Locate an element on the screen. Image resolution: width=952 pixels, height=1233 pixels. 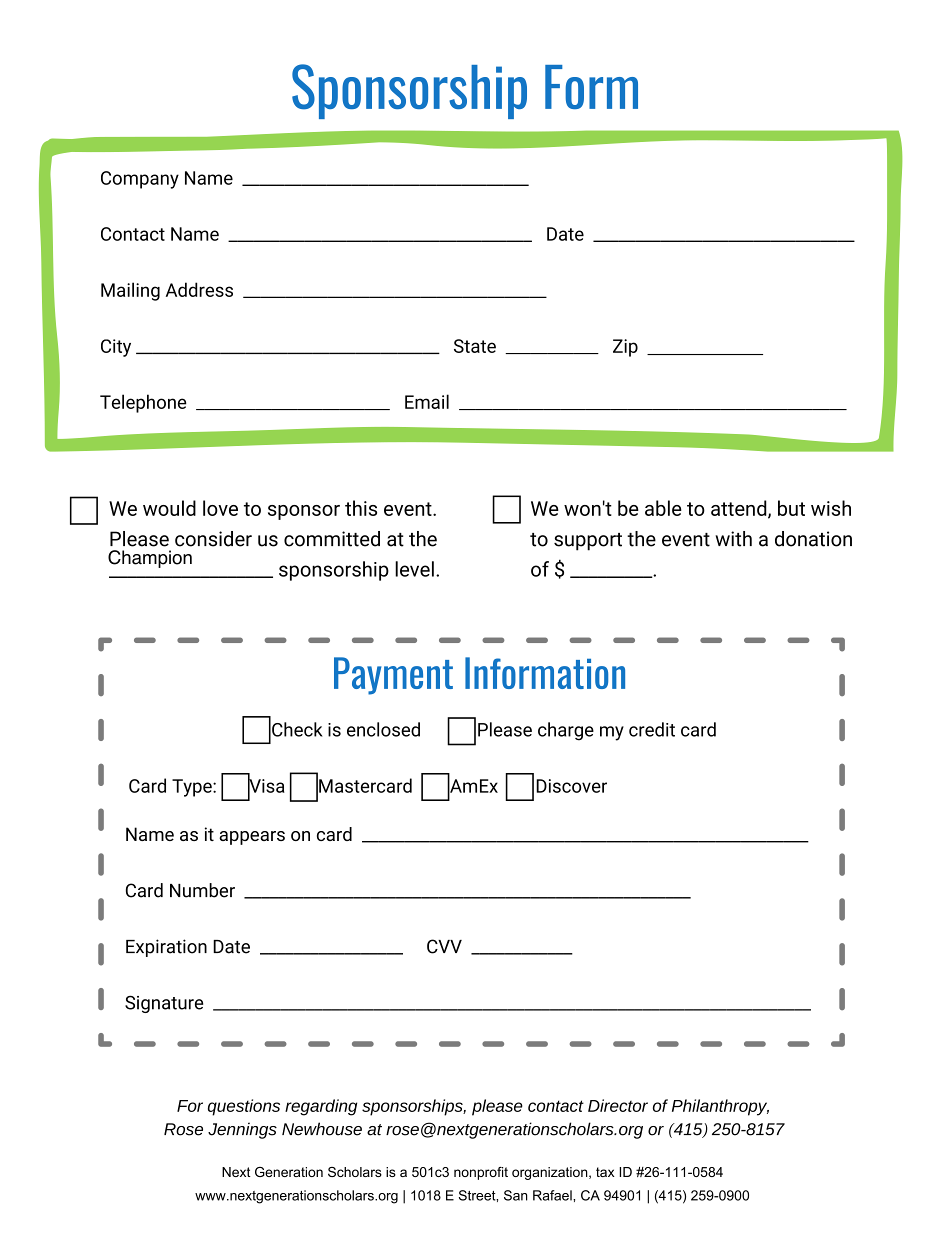
Company is located at coordinates (140, 180).
